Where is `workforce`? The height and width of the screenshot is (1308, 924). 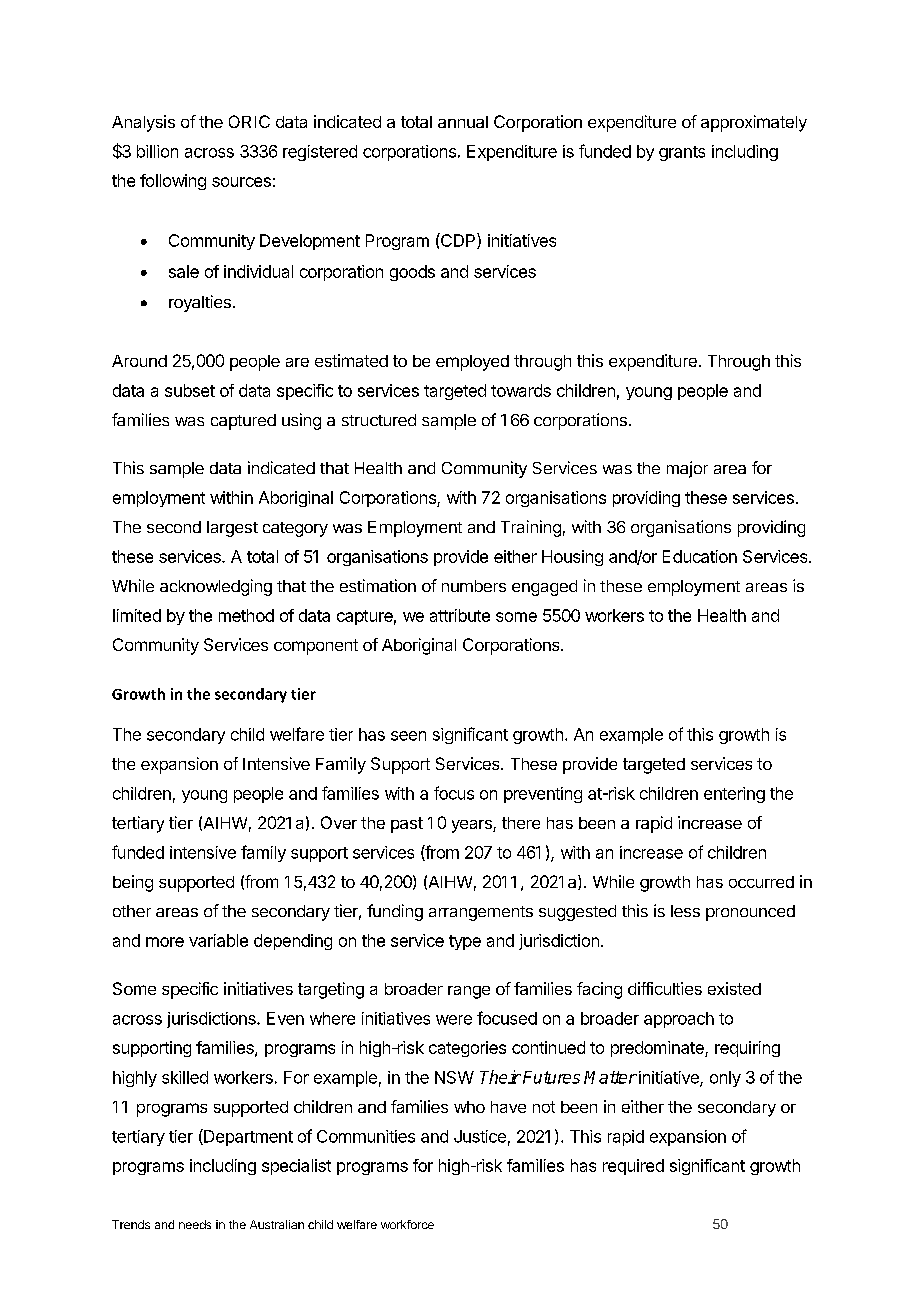 workforce is located at coordinates (407, 1224).
